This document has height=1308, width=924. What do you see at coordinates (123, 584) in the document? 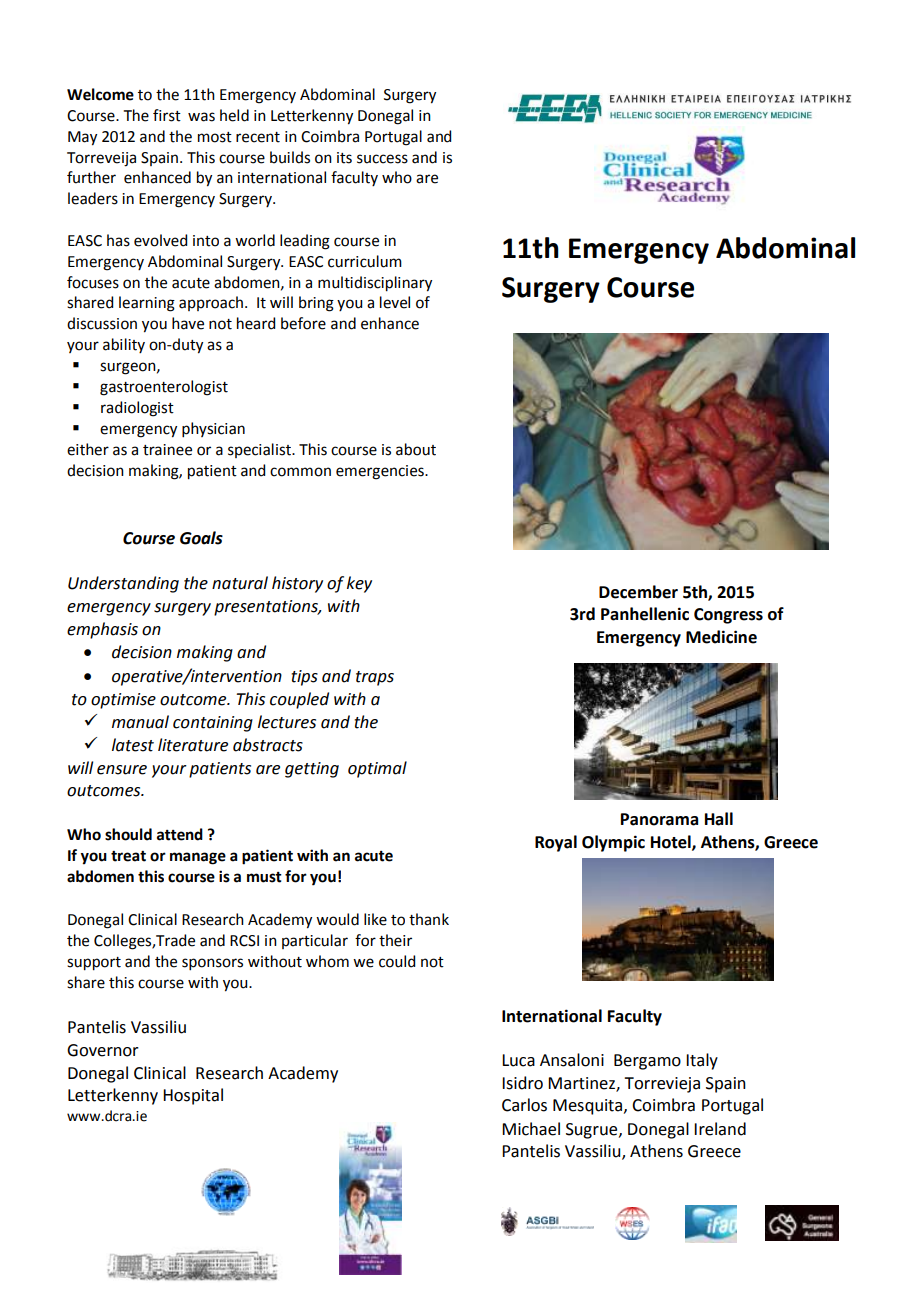
I see `Understanding` at bounding box center [123, 584].
